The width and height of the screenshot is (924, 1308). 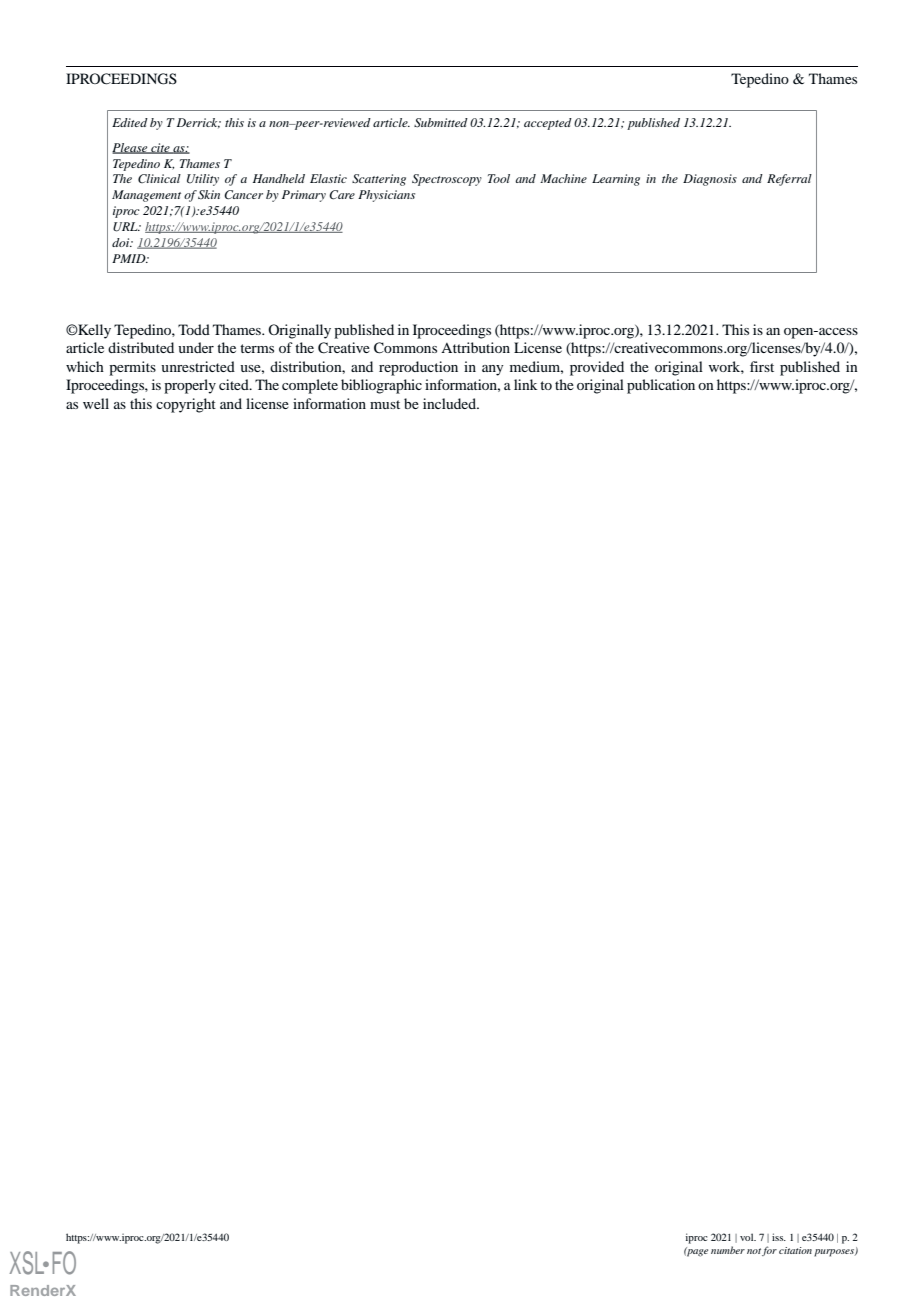 What do you see at coordinates (748, 1237) in the screenshot?
I see `vol` at bounding box center [748, 1237].
